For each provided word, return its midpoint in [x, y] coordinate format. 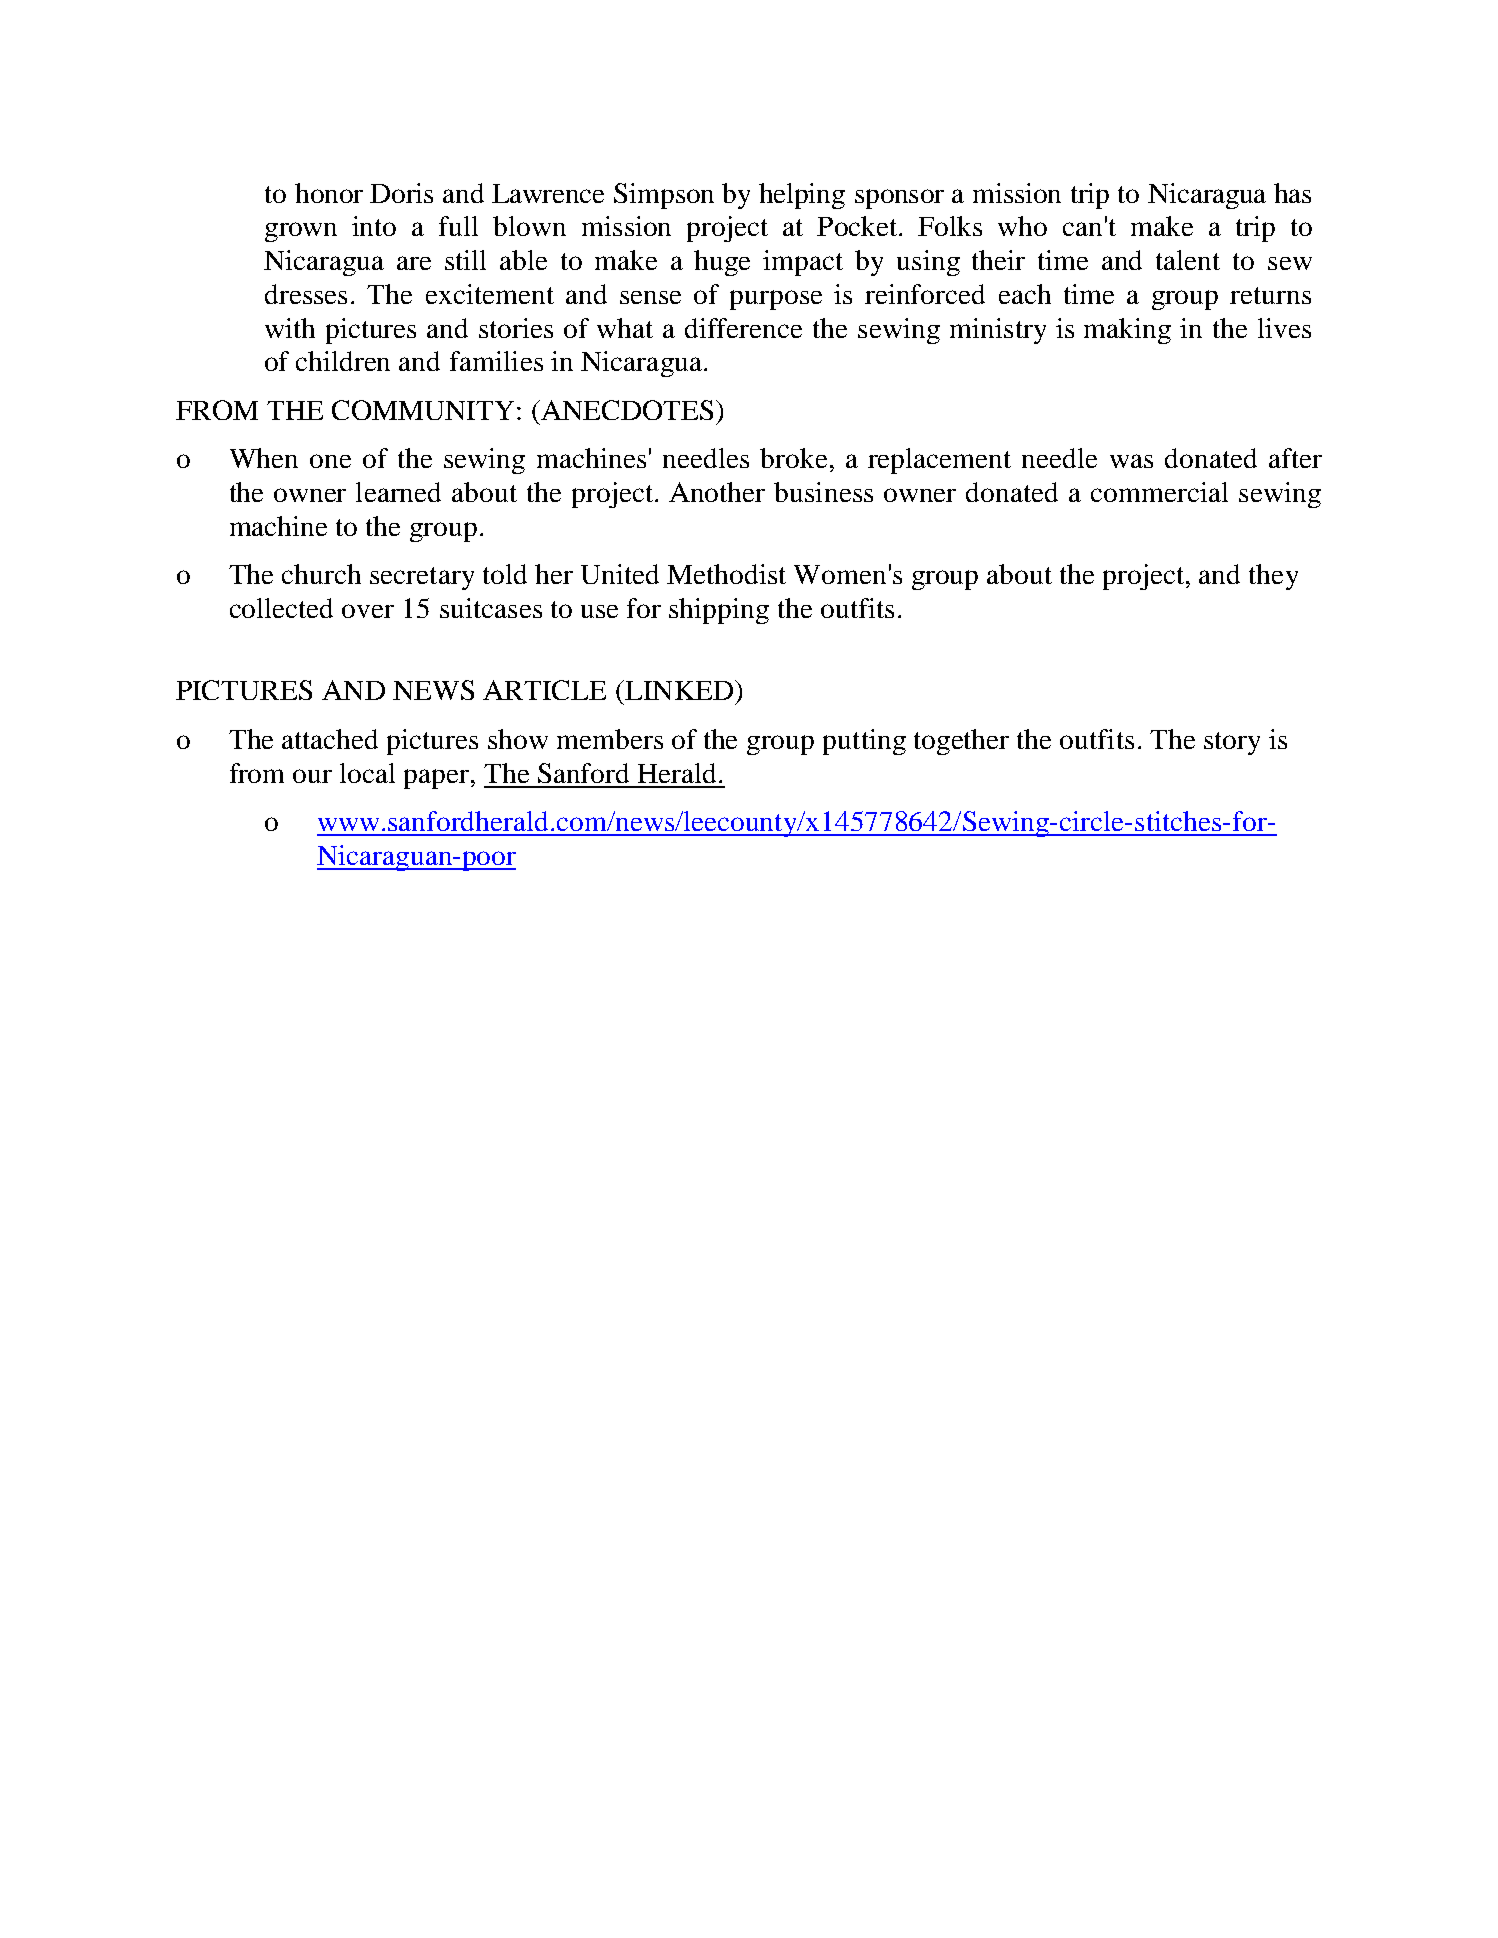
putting [864, 742]
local [367, 773]
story [1232, 743]
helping [802, 196]
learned [398, 492]
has [1292, 193]
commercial [1159, 492]
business [823, 492]
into [374, 226]
